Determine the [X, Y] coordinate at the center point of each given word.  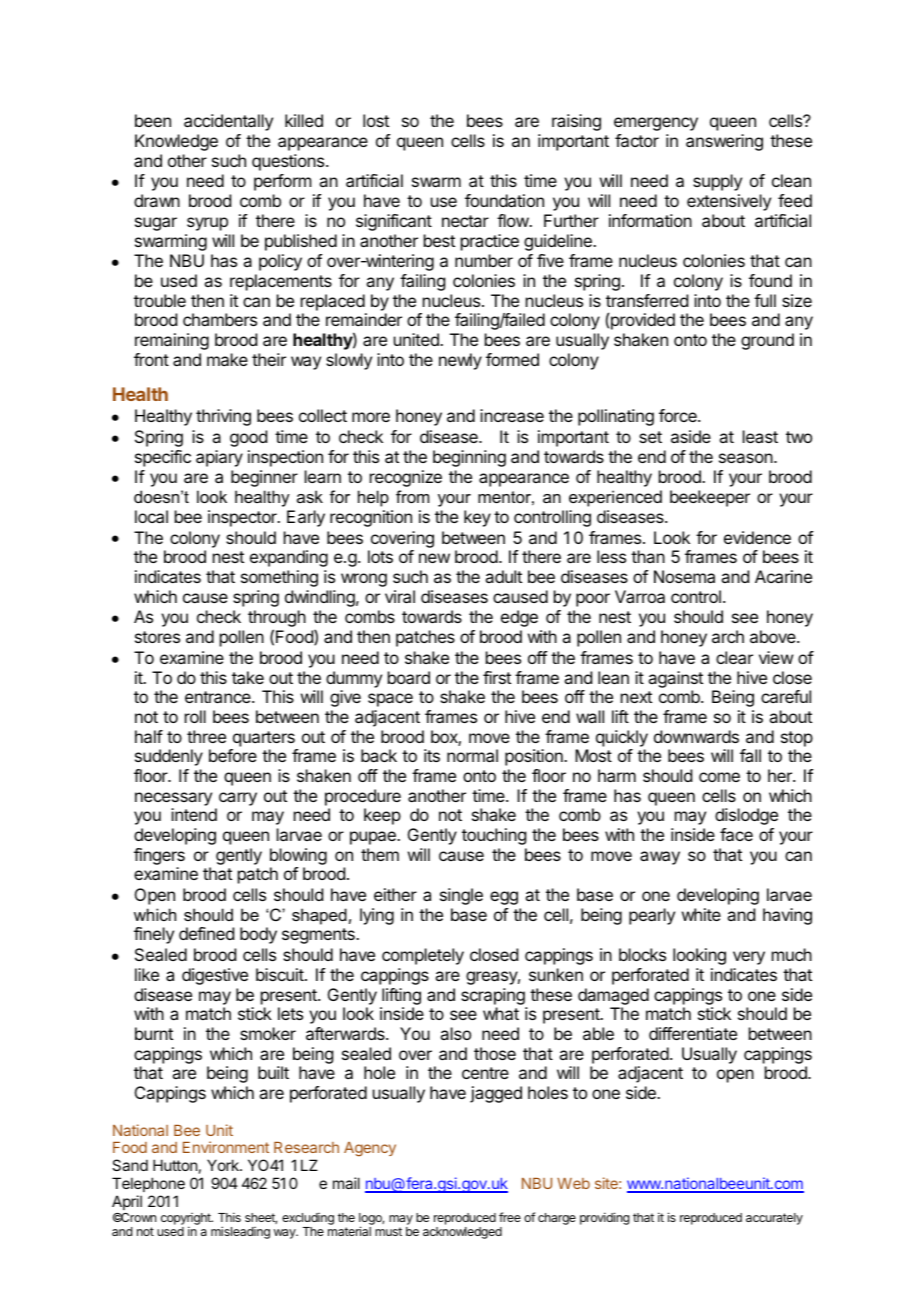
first [497, 677]
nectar [465, 221]
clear [734, 657]
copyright [187, 1220]
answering [724, 142]
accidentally [228, 122]
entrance [219, 697]
